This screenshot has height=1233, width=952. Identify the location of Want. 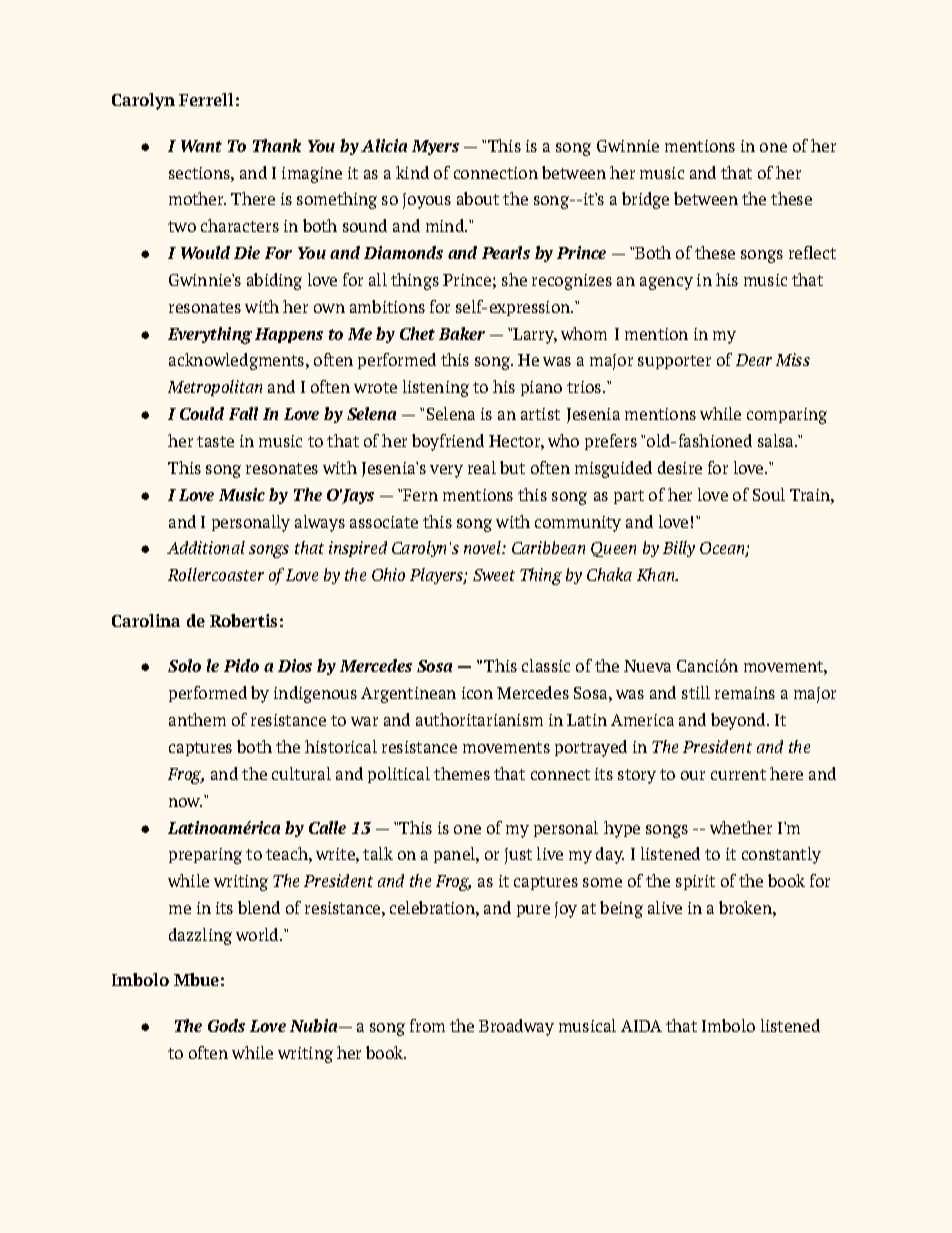
(201, 146).
